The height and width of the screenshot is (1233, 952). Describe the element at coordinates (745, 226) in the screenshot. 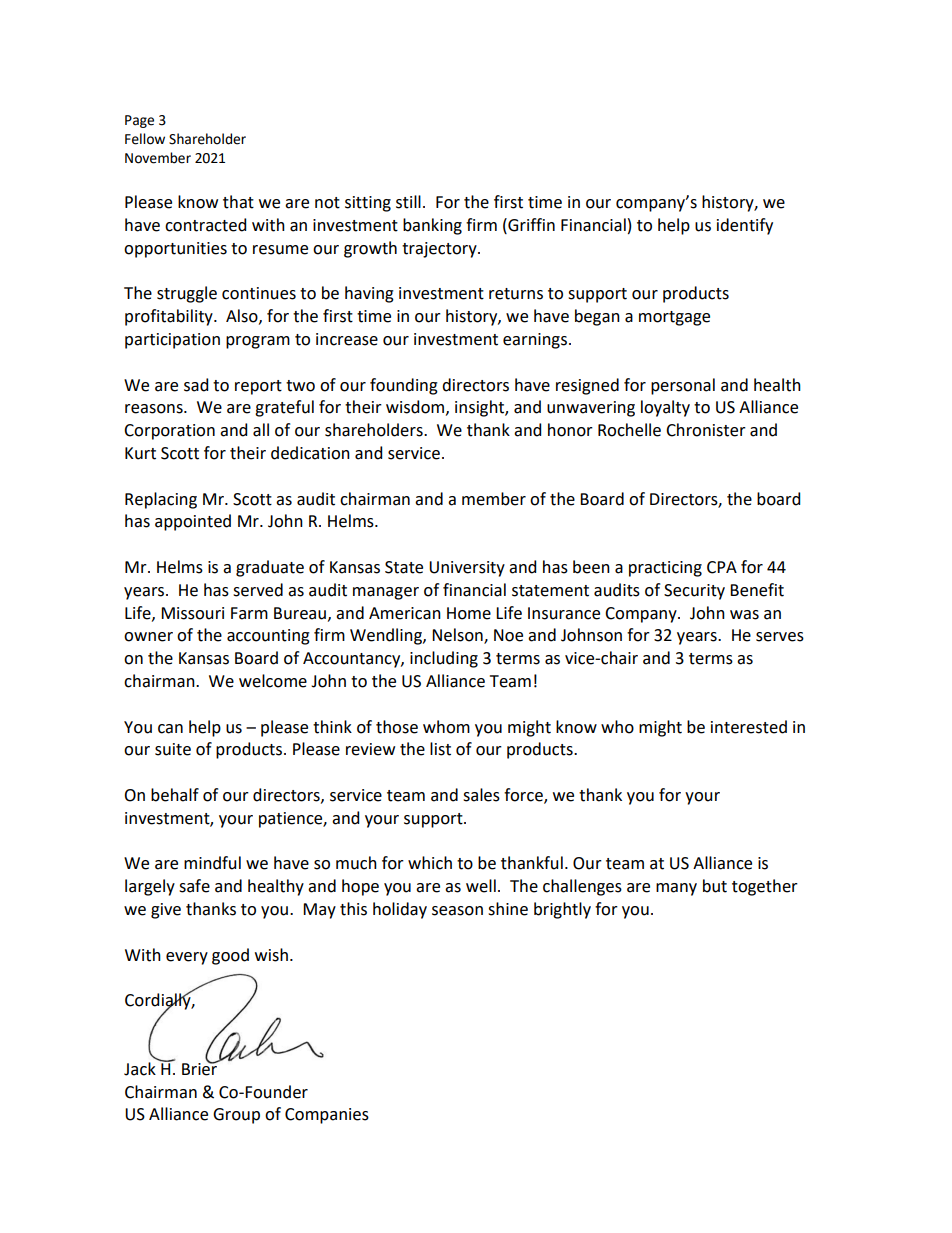

I see `identify` at that location.
